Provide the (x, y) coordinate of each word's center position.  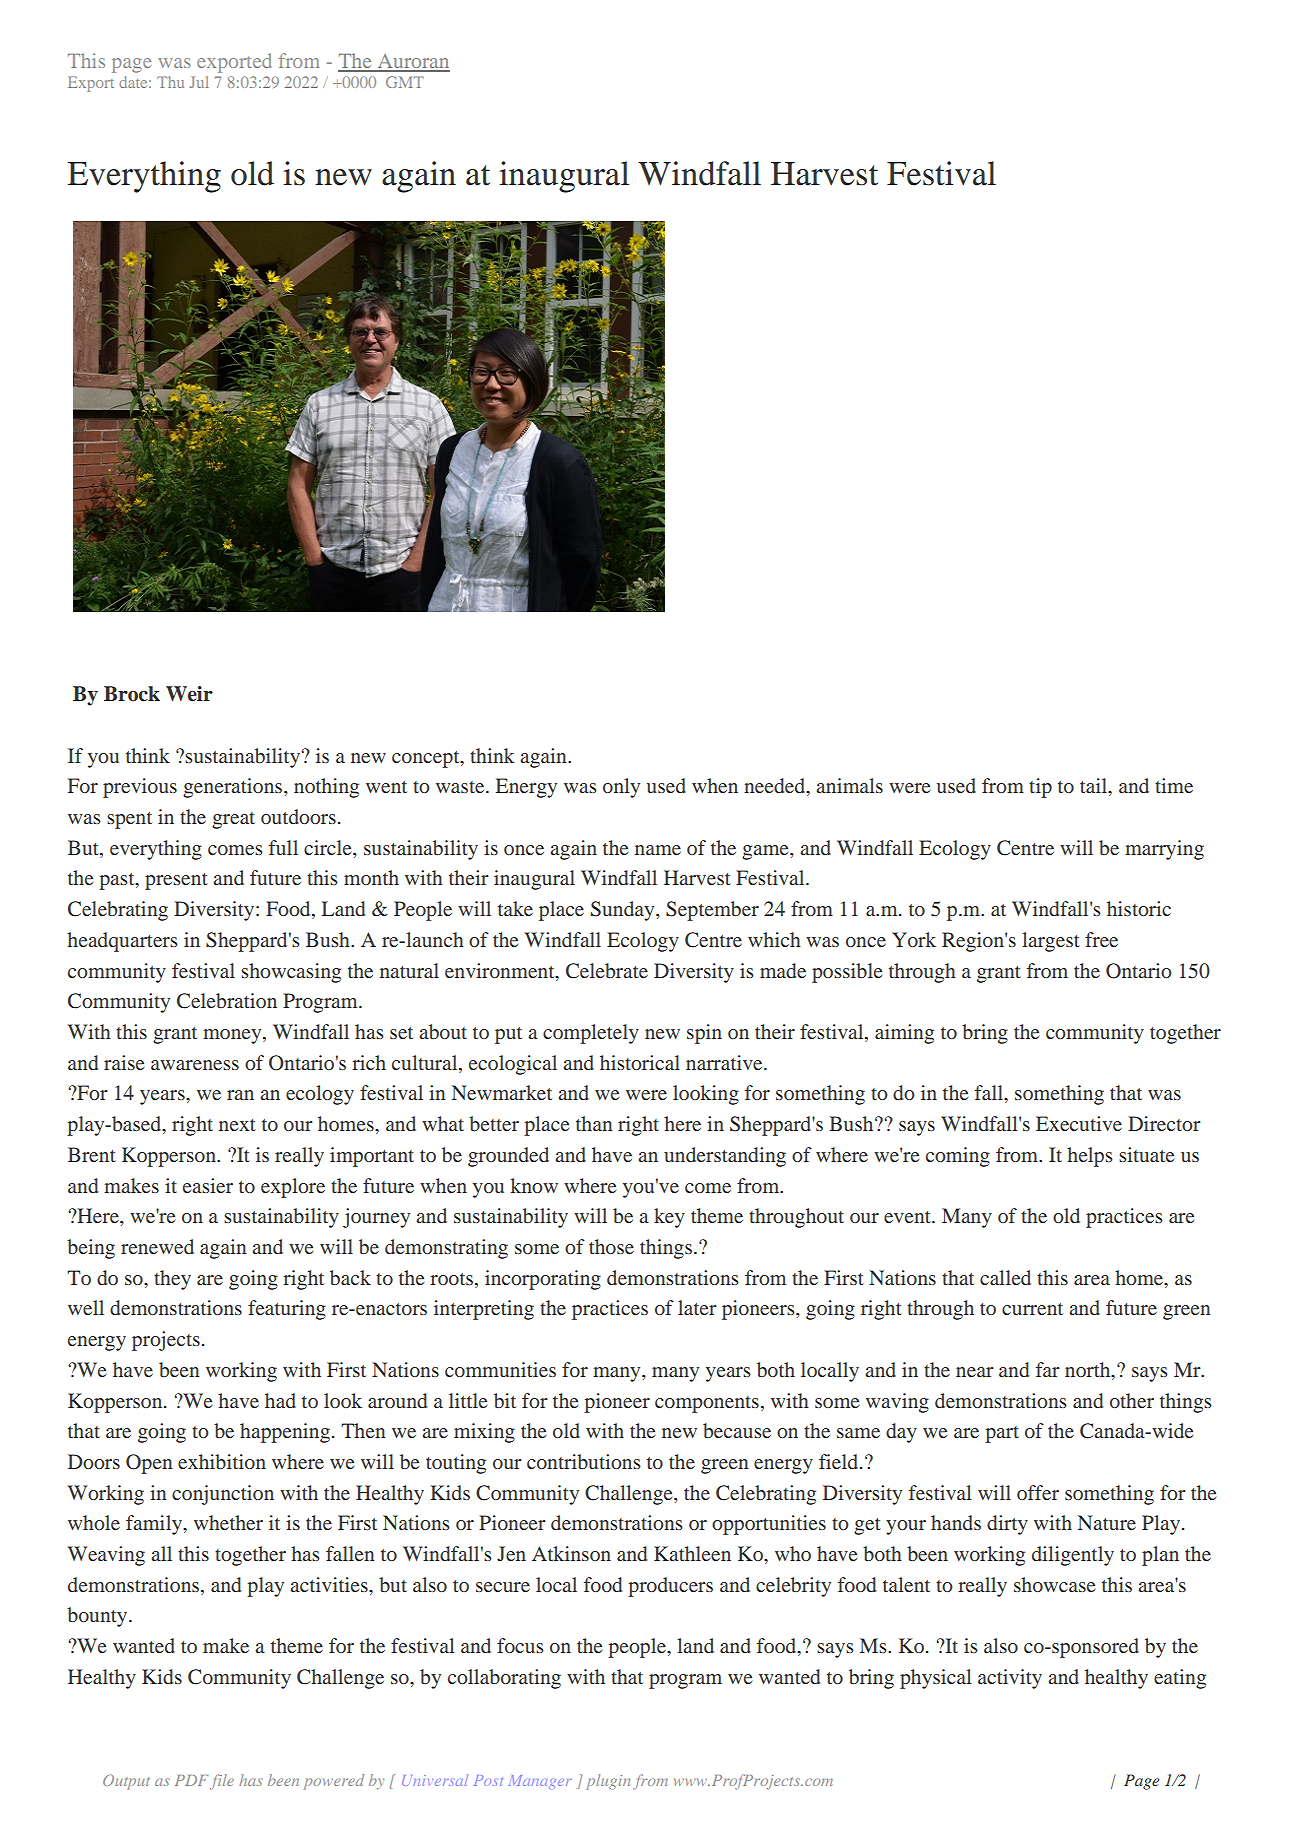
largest (1051, 942)
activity (1010, 1679)
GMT (405, 82)
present (176, 881)
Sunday (624, 911)
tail (1095, 787)
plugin (608, 1782)
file (222, 1781)
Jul (199, 82)
